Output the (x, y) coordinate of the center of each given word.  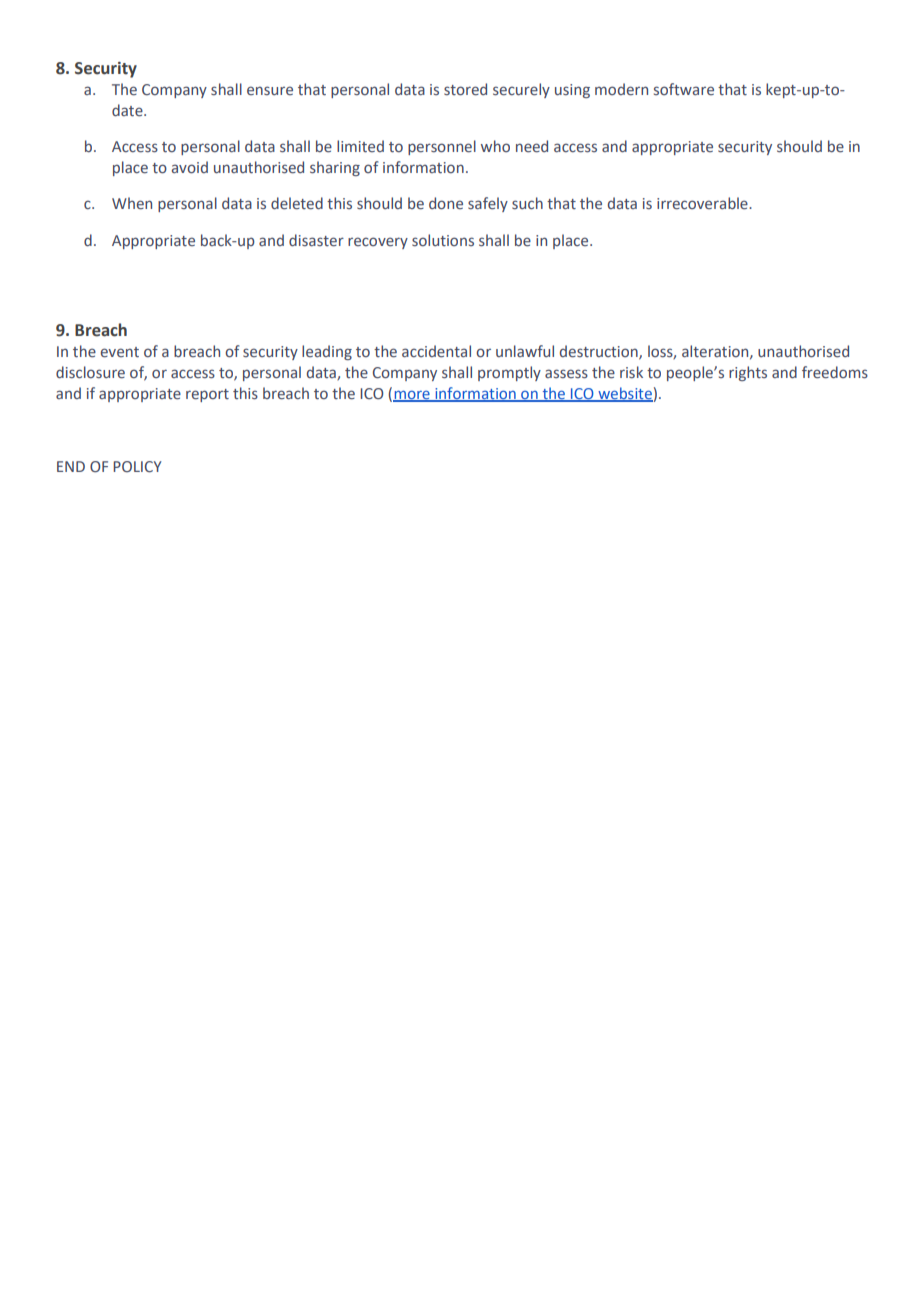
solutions (443, 240)
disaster (316, 240)
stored (465, 89)
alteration (716, 352)
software (684, 89)
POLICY (137, 467)
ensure (270, 90)
